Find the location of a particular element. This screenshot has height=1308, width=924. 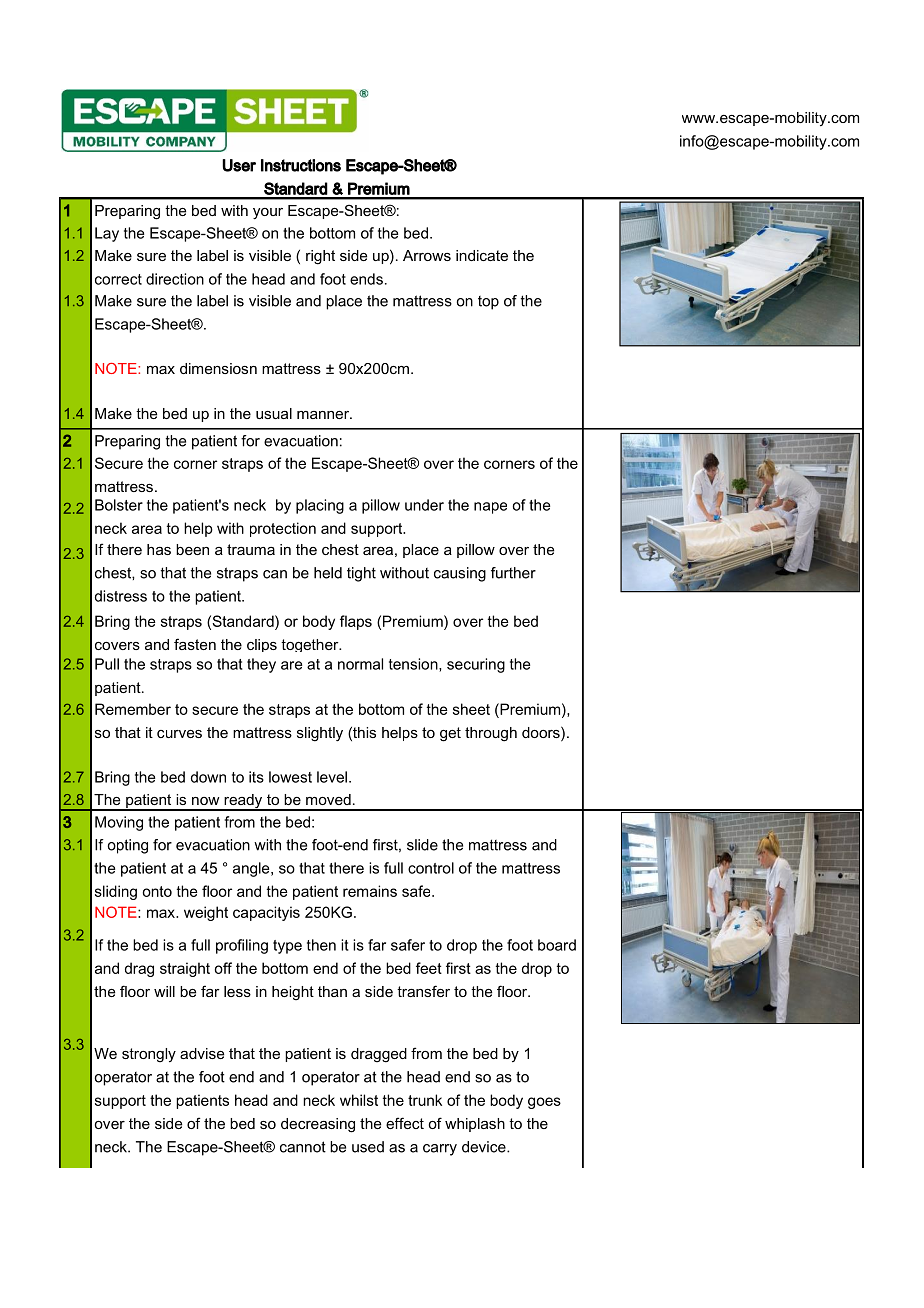

Instructions is located at coordinates (301, 165).
